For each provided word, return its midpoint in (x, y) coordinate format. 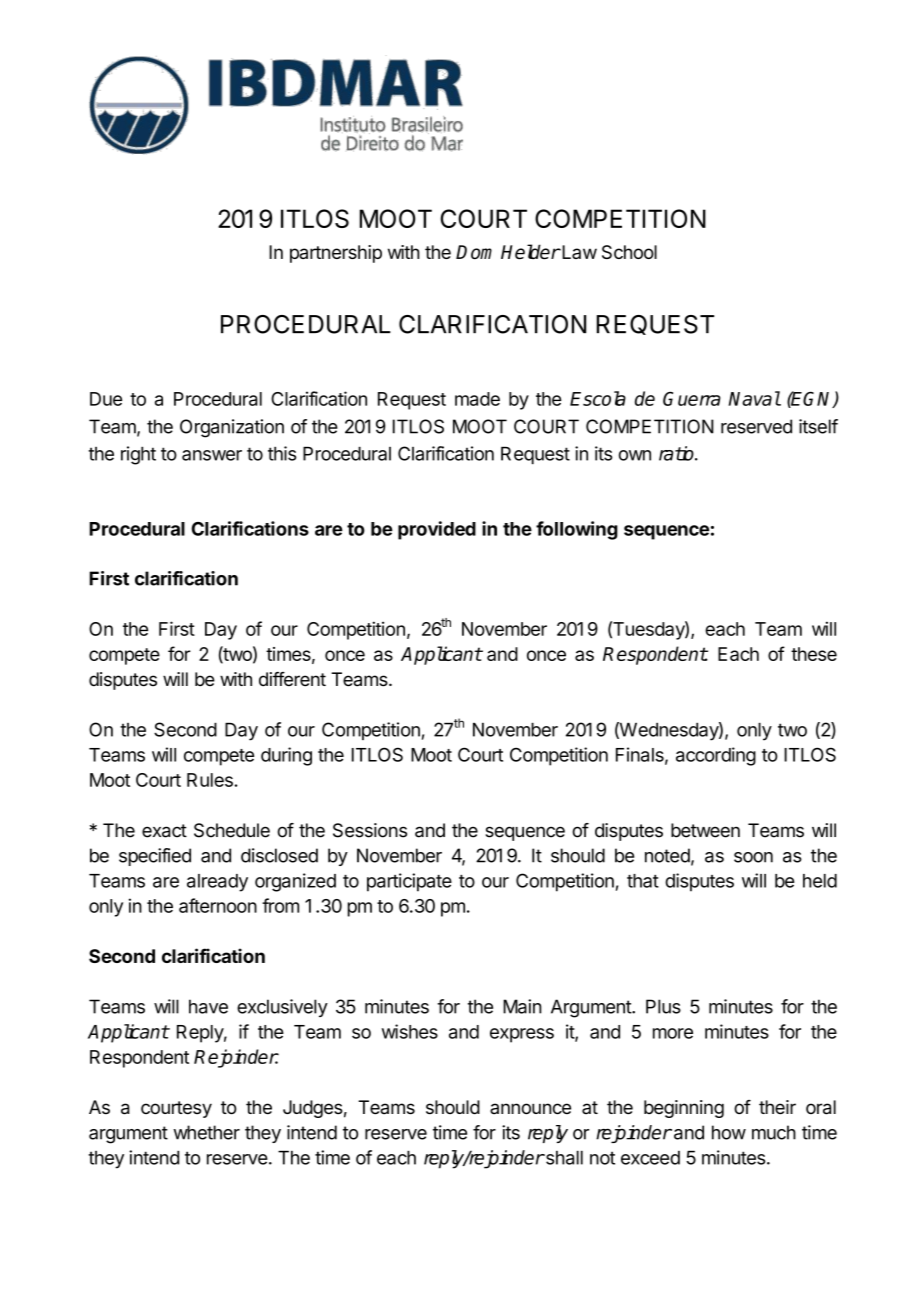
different (292, 679)
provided (437, 530)
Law (578, 252)
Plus (663, 1006)
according (716, 756)
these (814, 654)
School (629, 252)
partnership (336, 254)
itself (818, 426)
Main (522, 1006)
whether (206, 1132)
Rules (210, 780)
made (477, 399)
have (208, 1006)
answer (212, 455)
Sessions (370, 830)
